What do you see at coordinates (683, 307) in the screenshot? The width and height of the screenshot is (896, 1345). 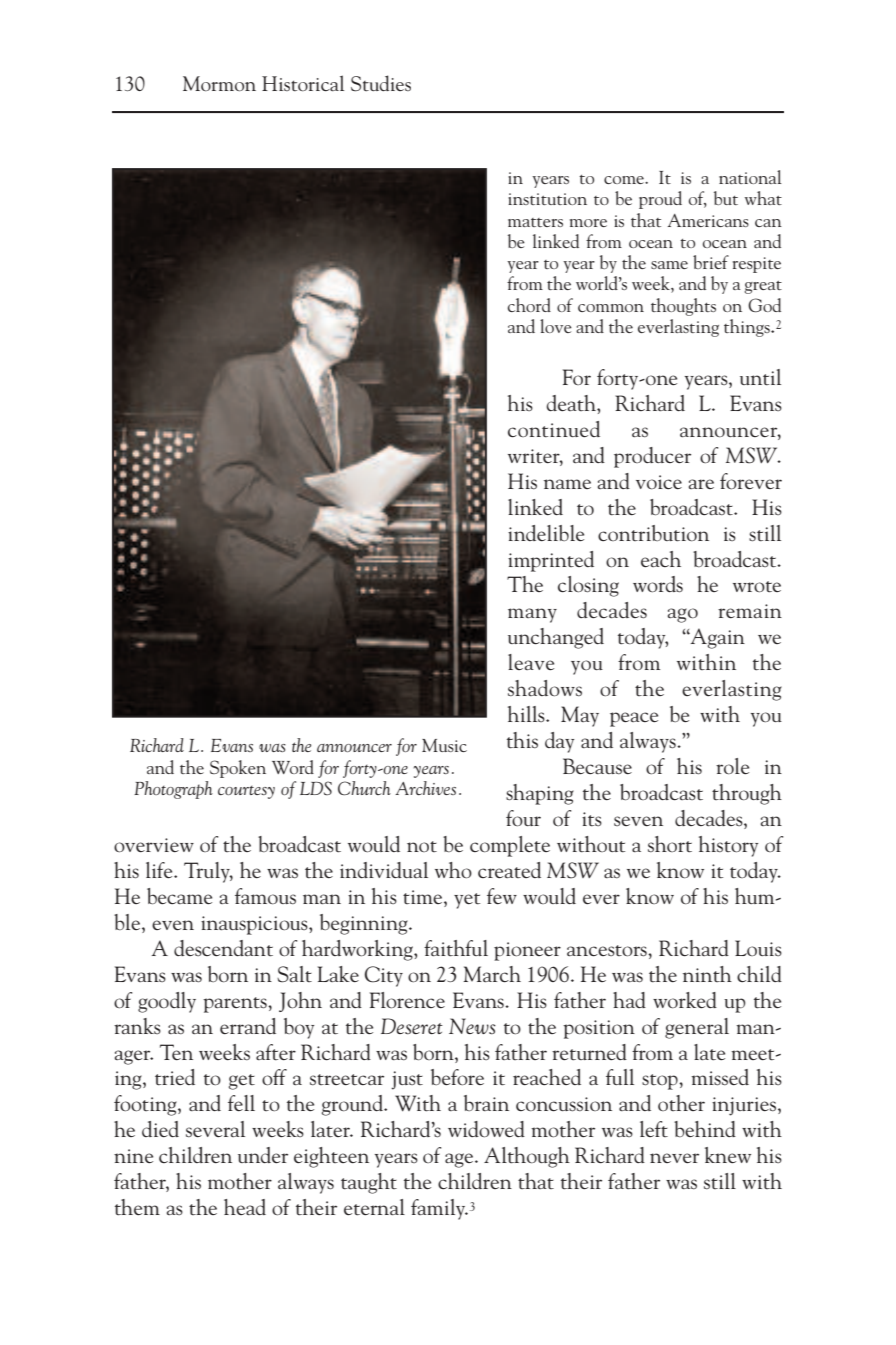 I see `thoughts` at bounding box center [683, 307].
